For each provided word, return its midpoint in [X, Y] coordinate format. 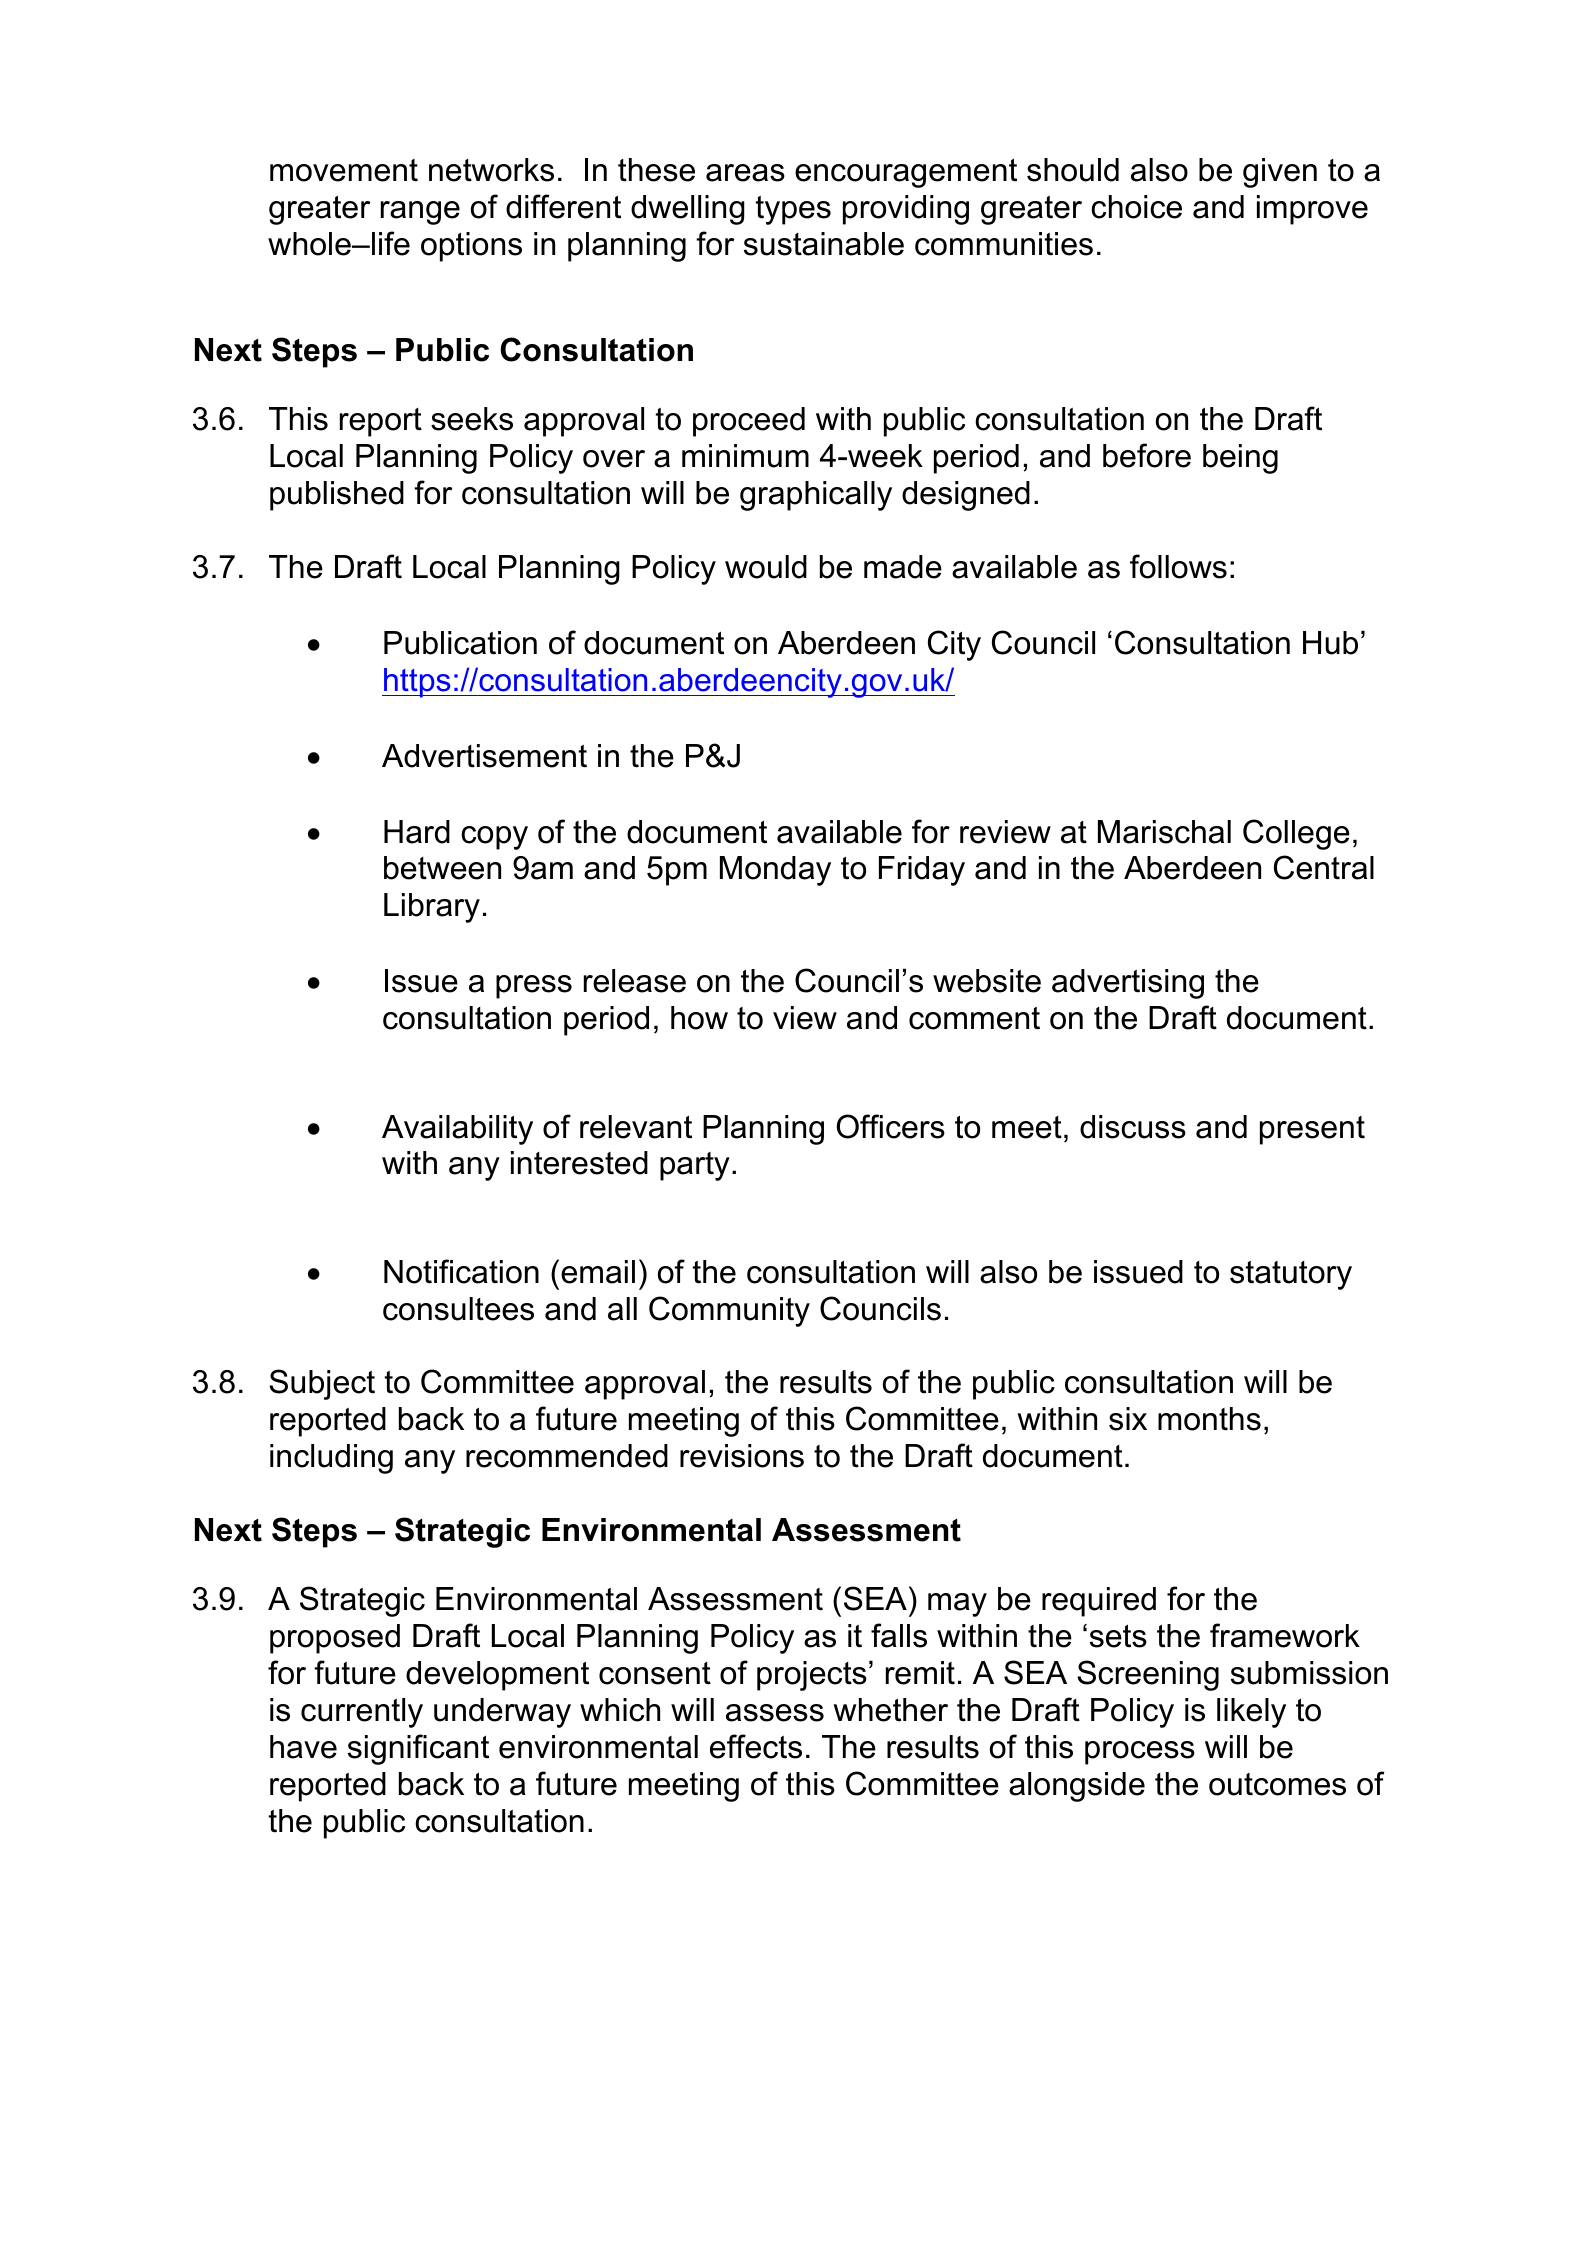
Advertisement [484, 756]
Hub [1330, 643]
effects [756, 1746]
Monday [775, 871]
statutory [1291, 1275]
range [420, 213]
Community [729, 1311]
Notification [461, 1271]
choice [1136, 207]
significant [418, 1749]
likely [1251, 1713]
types [793, 210]
